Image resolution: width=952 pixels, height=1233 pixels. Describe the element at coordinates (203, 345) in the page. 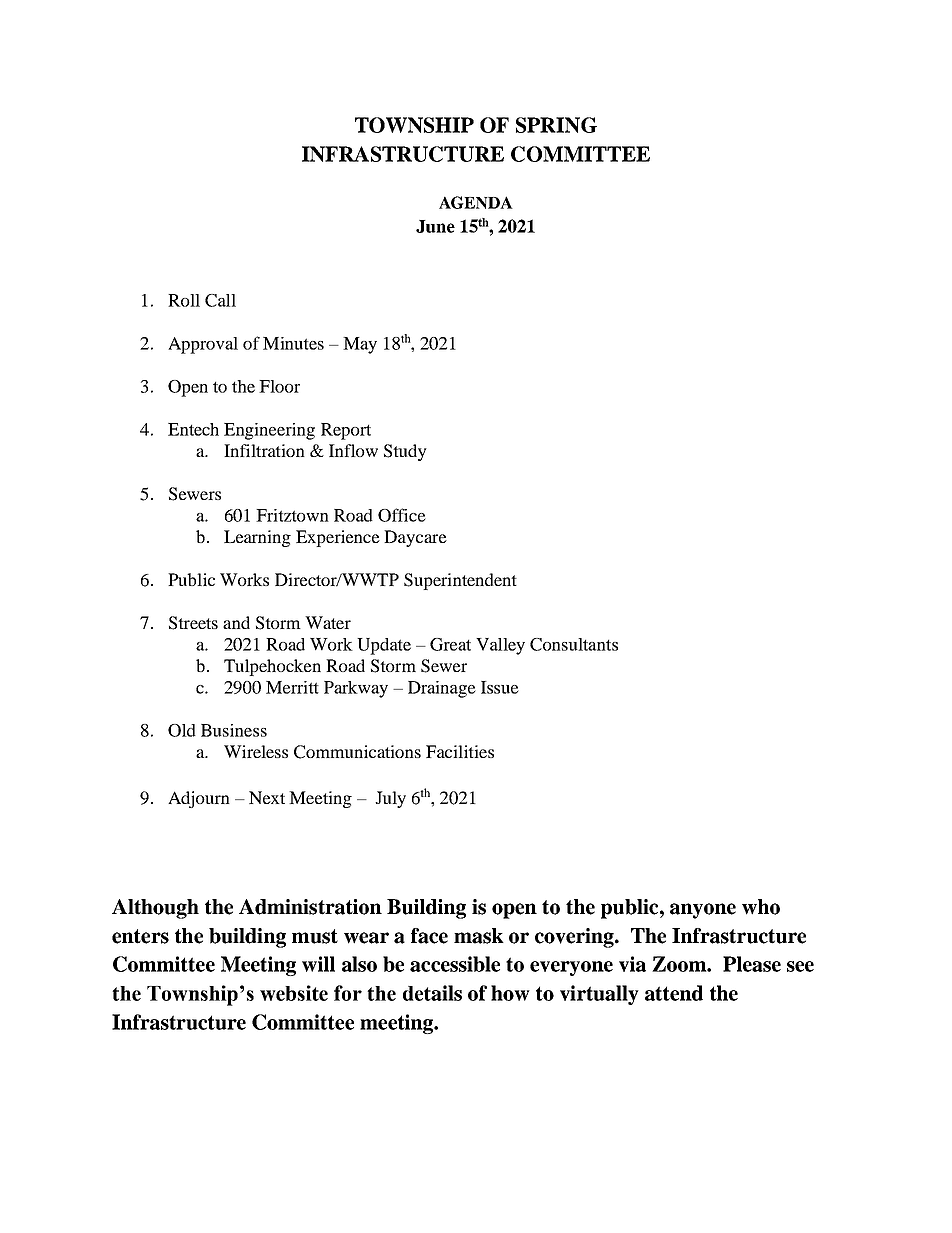

I see `Approval` at that location.
